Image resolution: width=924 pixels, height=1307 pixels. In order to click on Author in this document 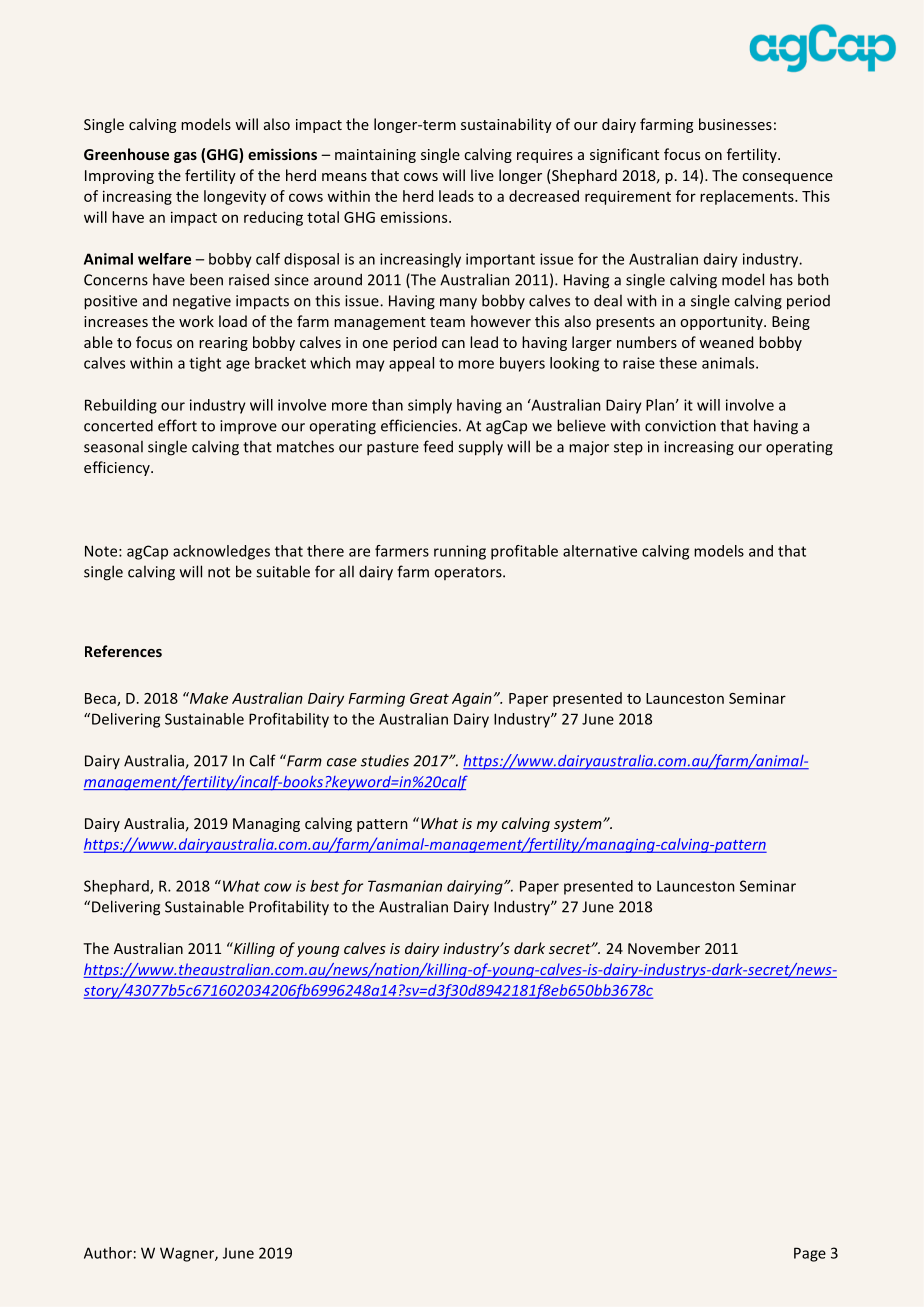, I will do `click(108, 1253)`.
